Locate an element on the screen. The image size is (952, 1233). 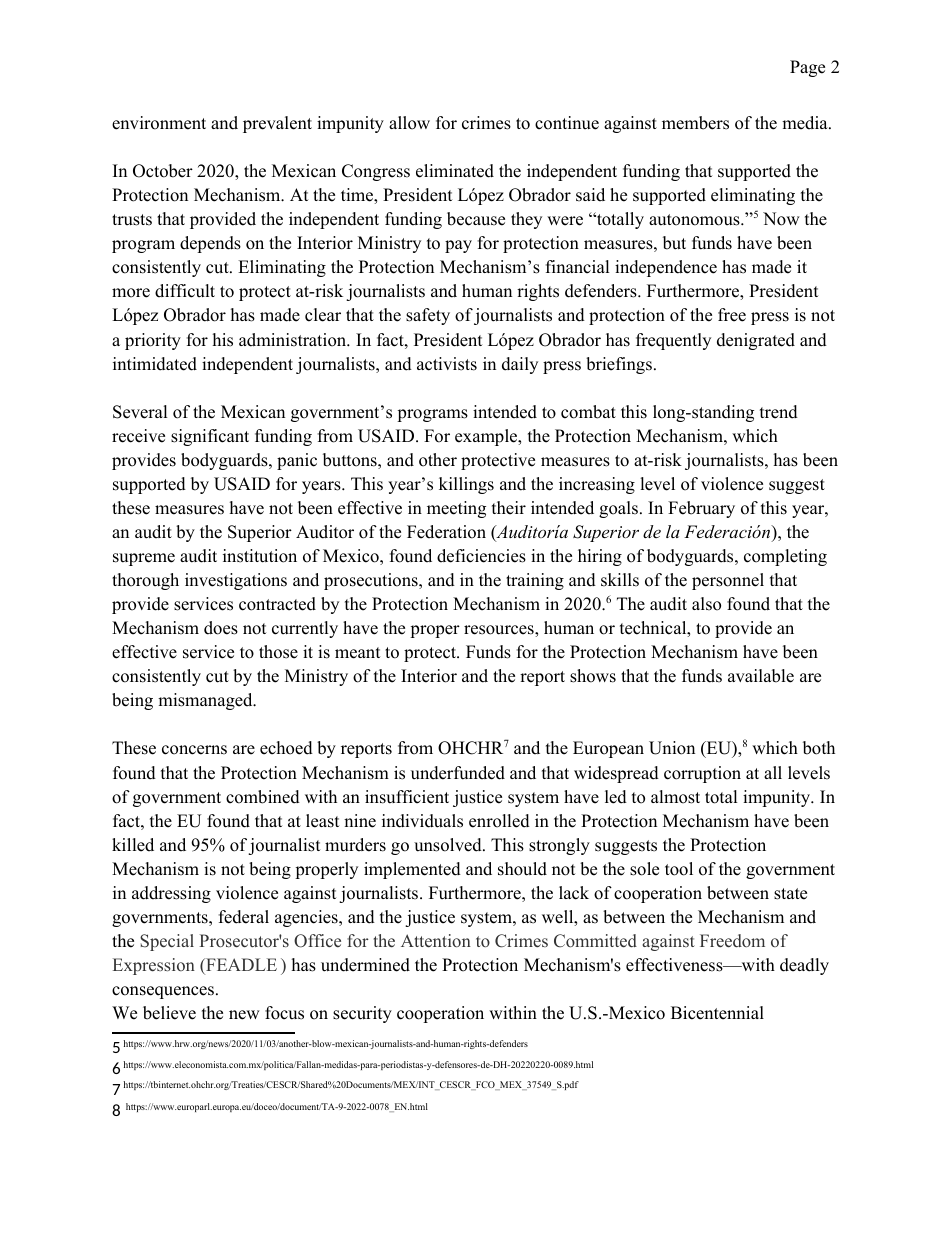
shows is located at coordinates (593, 676).
